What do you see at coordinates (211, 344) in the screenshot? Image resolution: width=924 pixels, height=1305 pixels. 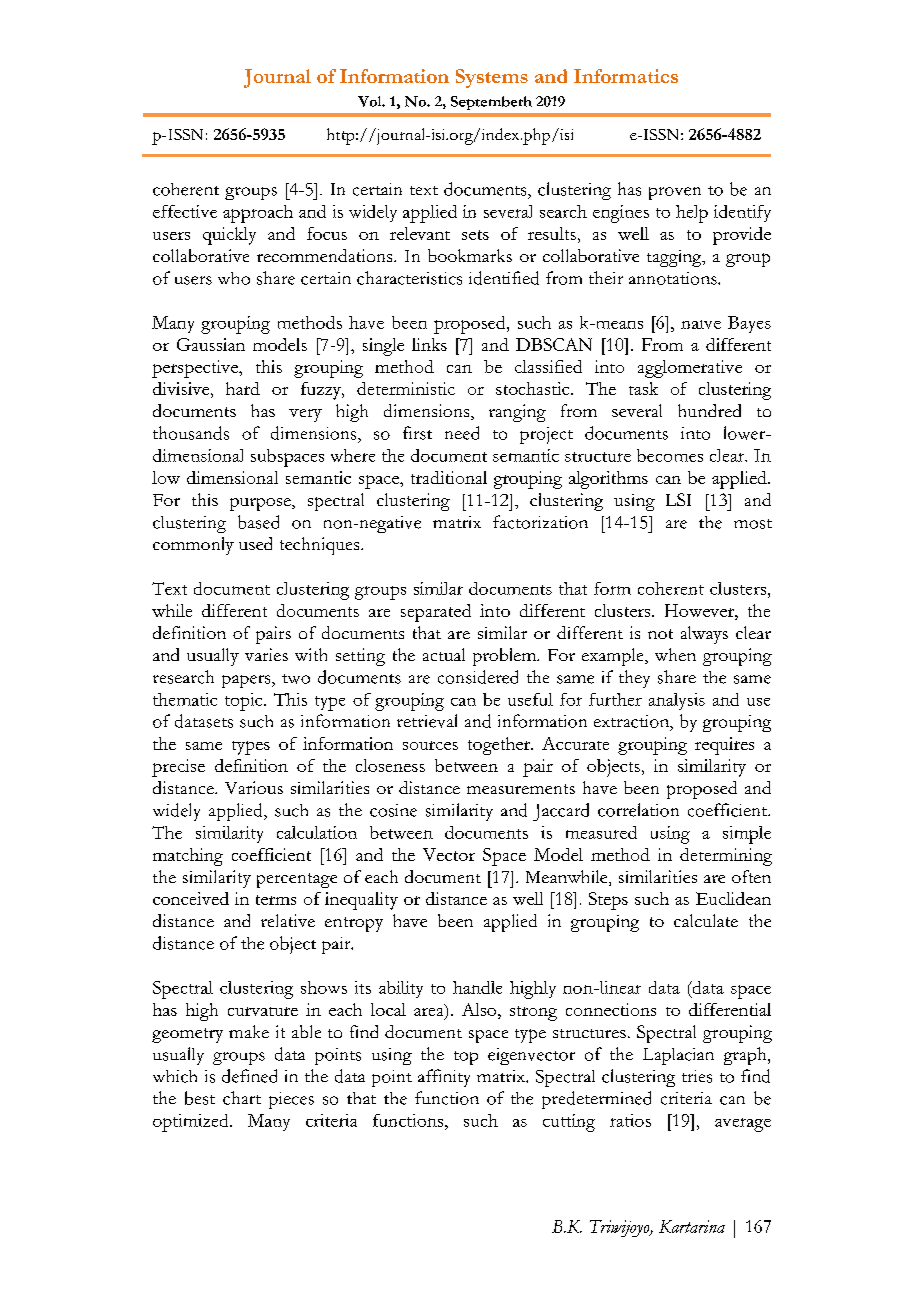 I see `Gaussian` at bounding box center [211, 344].
